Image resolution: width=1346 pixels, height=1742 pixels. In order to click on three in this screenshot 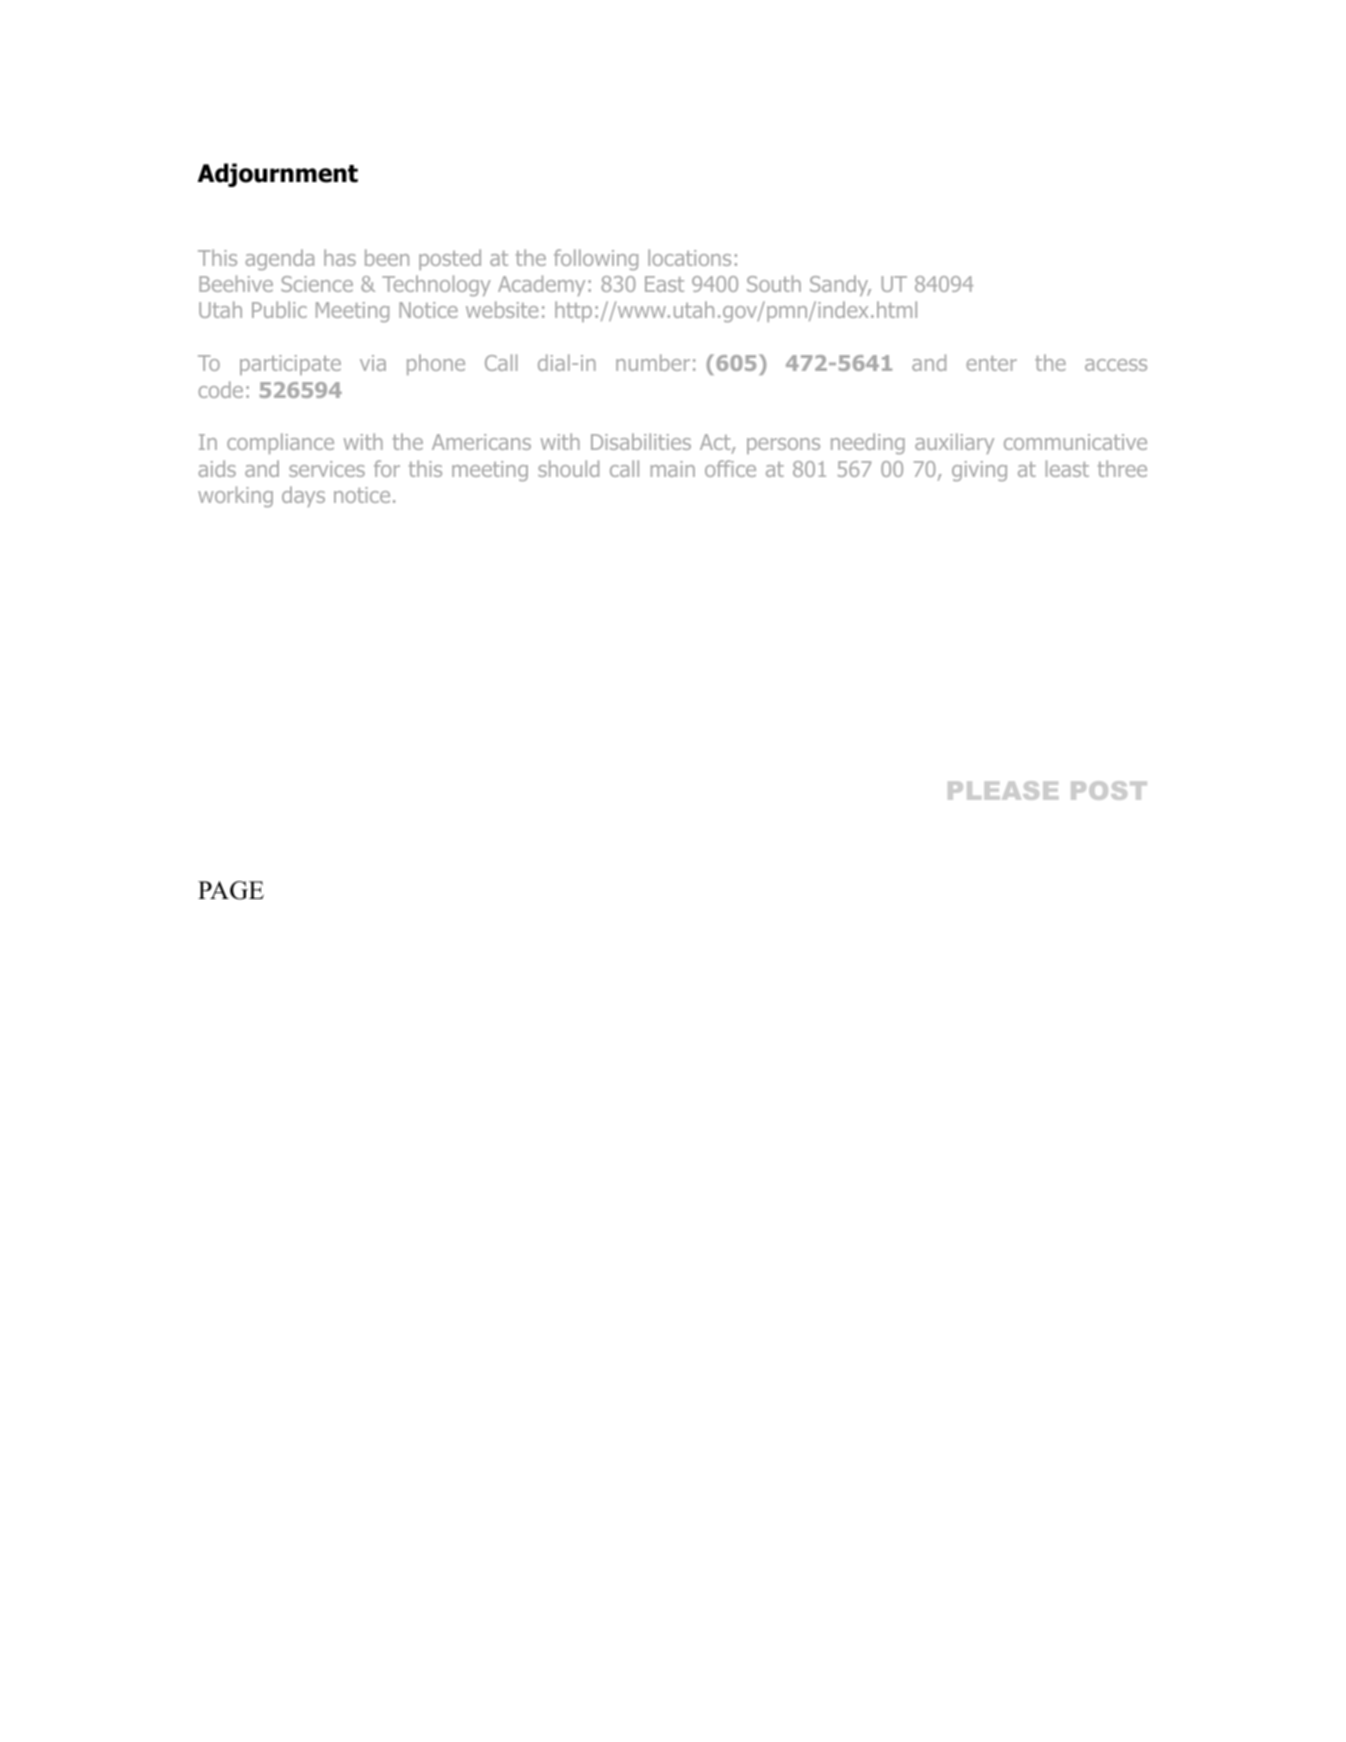, I will do `click(1122, 468)`.
